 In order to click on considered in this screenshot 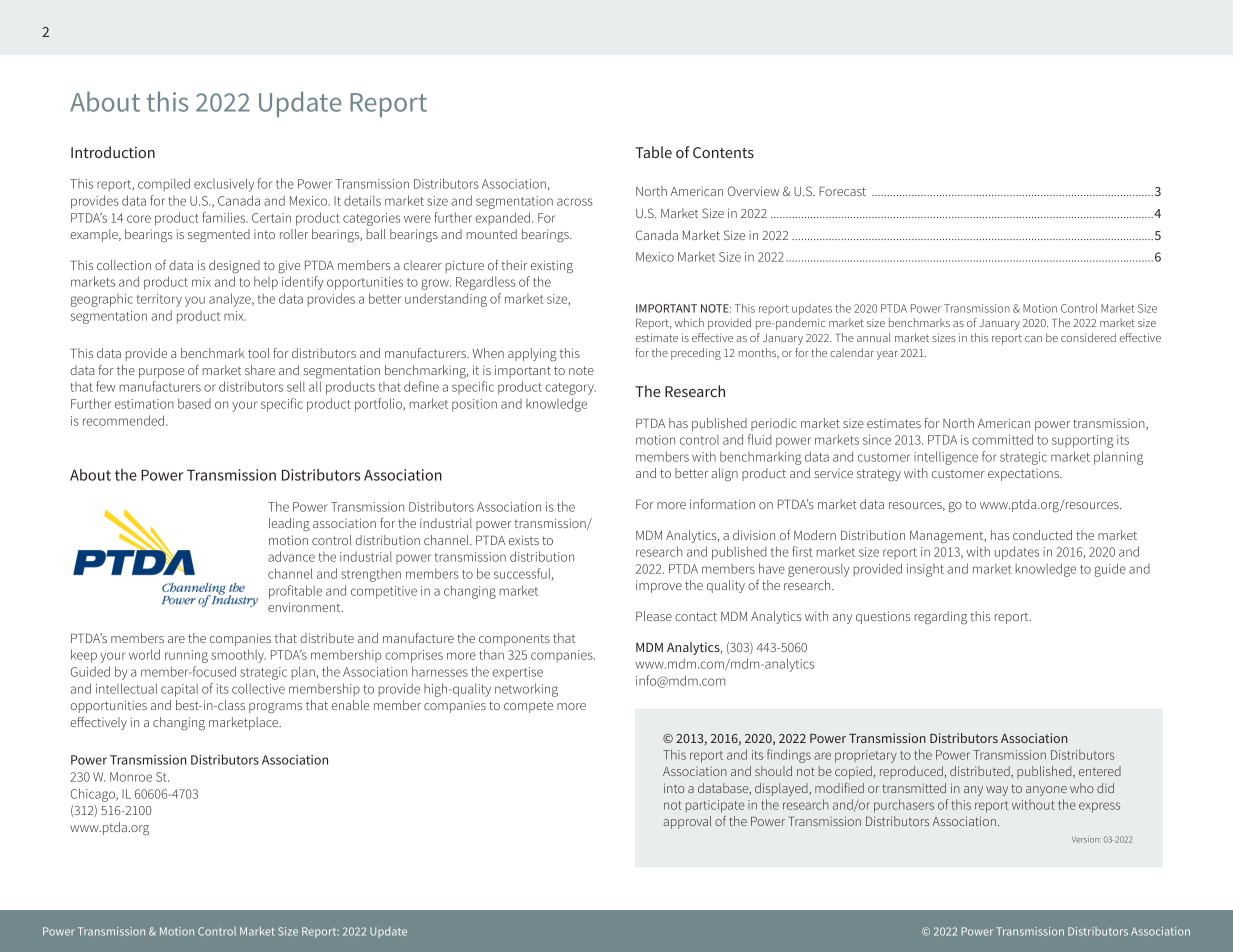, I will do `click(1088, 337)`.
